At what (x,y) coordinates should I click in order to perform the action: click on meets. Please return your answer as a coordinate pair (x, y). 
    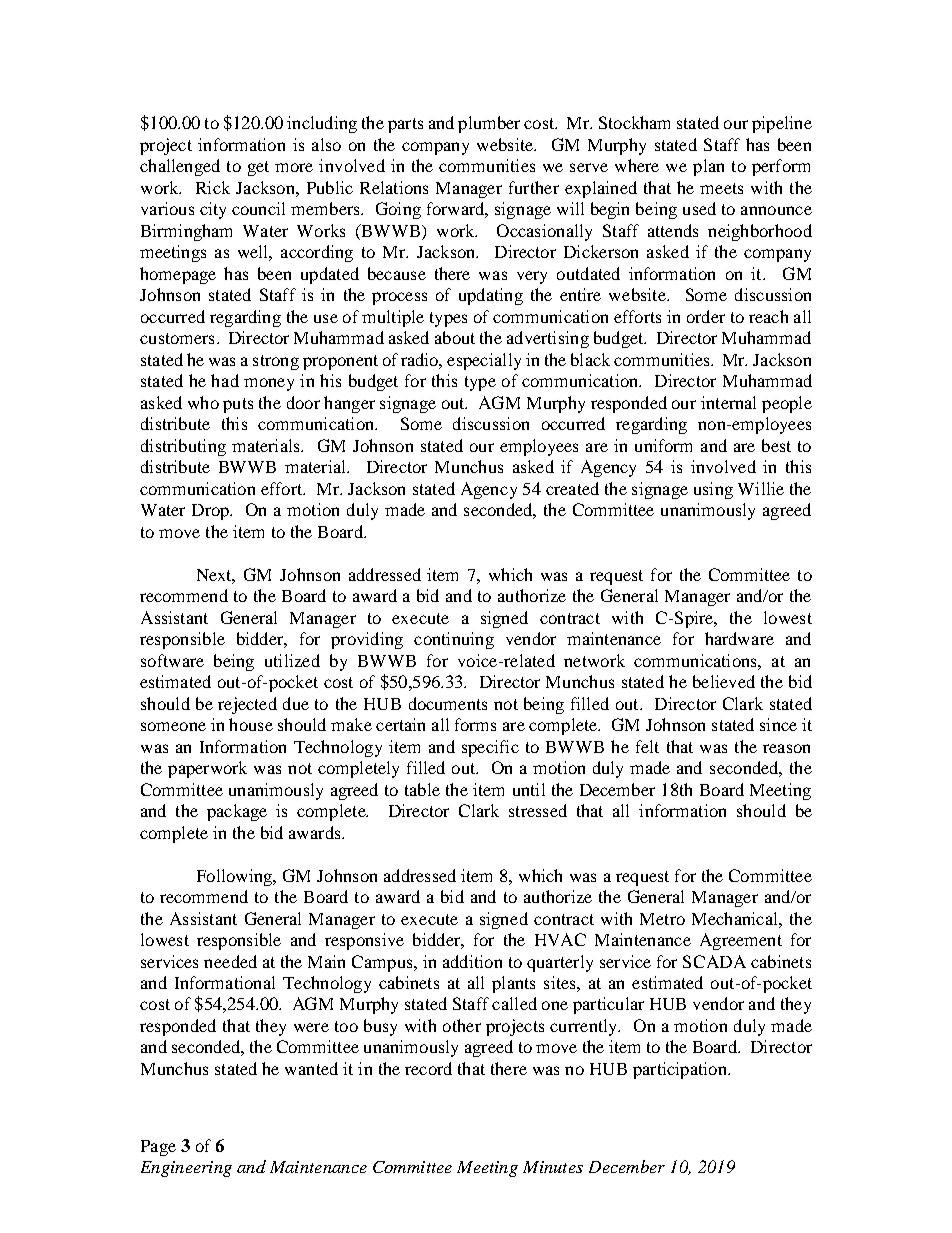
    Looking at the image, I should click on (721, 188).
